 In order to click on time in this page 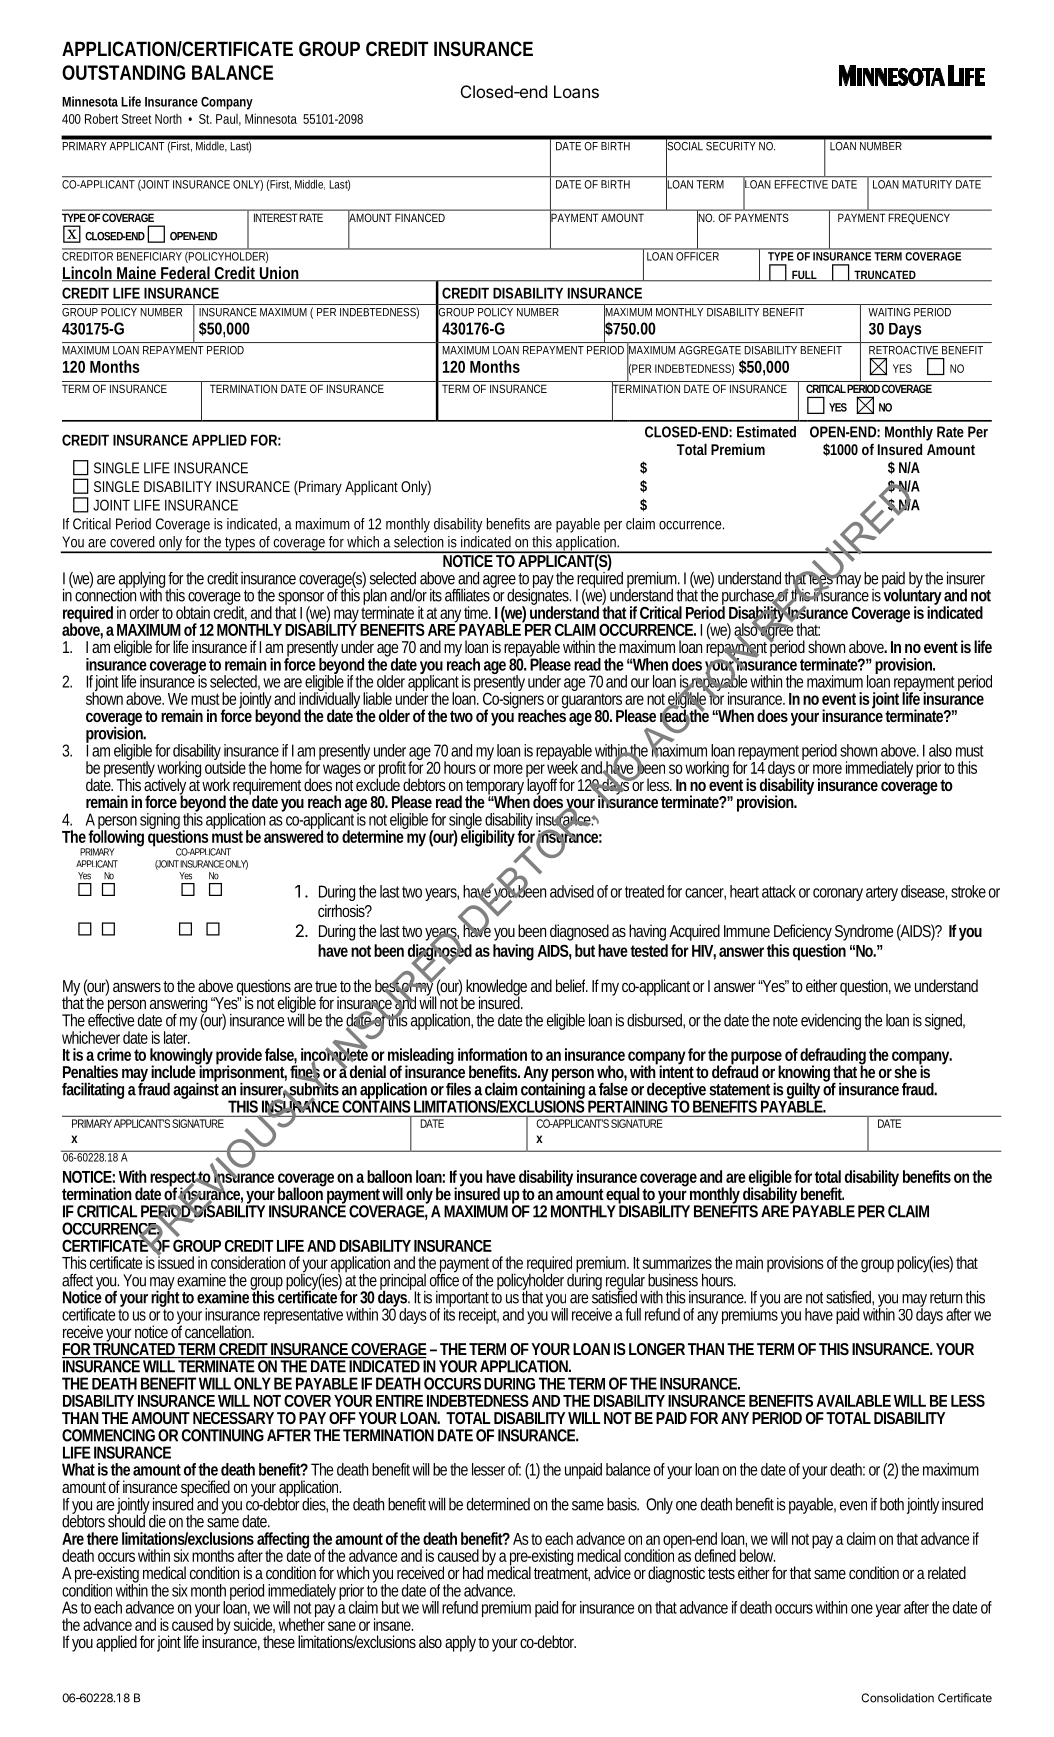, I will do `click(477, 612)`.
